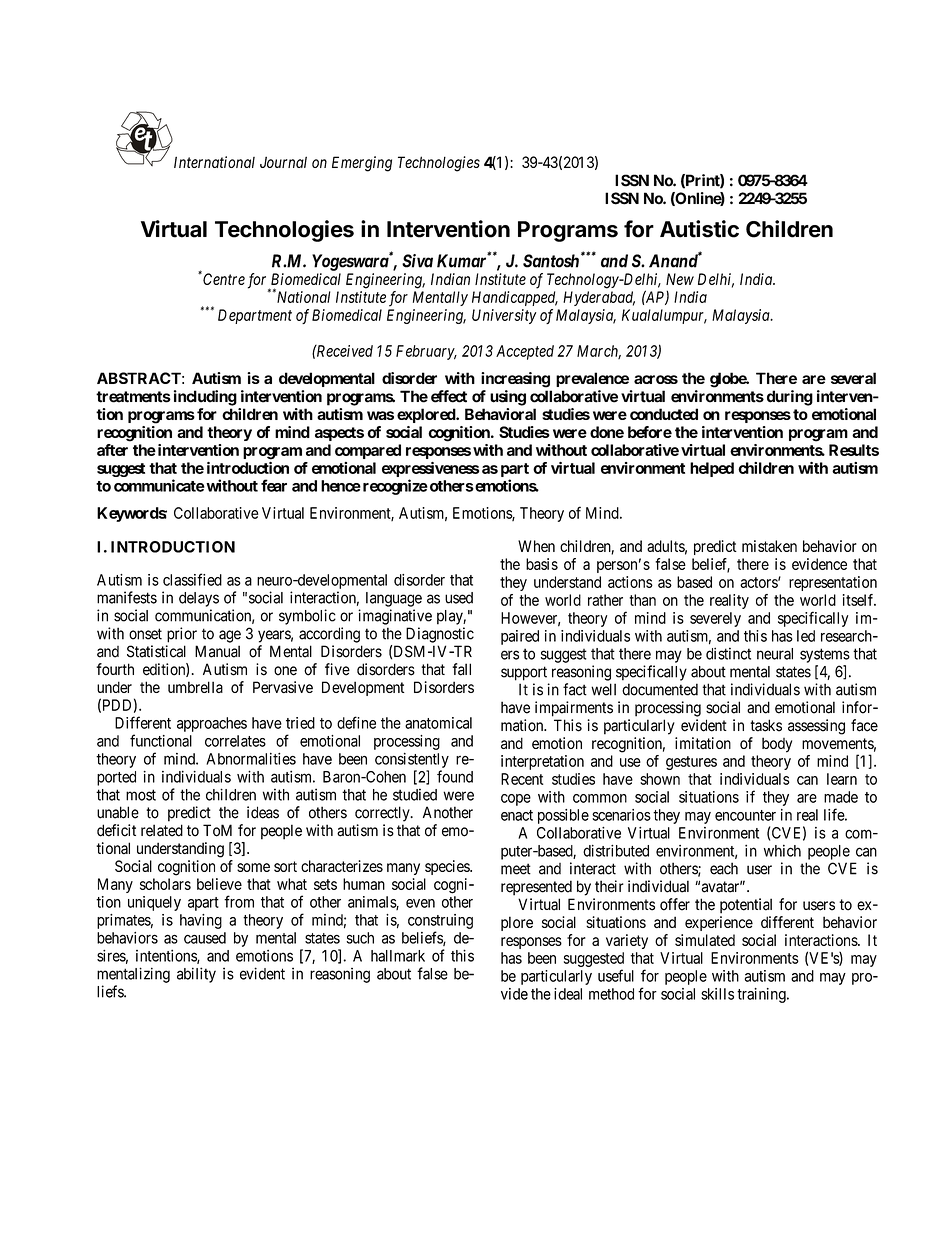 This screenshot has width=952, height=1233. What do you see at coordinates (362, 164) in the screenshot?
I see `Emerging` at bounding box center [362, 164].
